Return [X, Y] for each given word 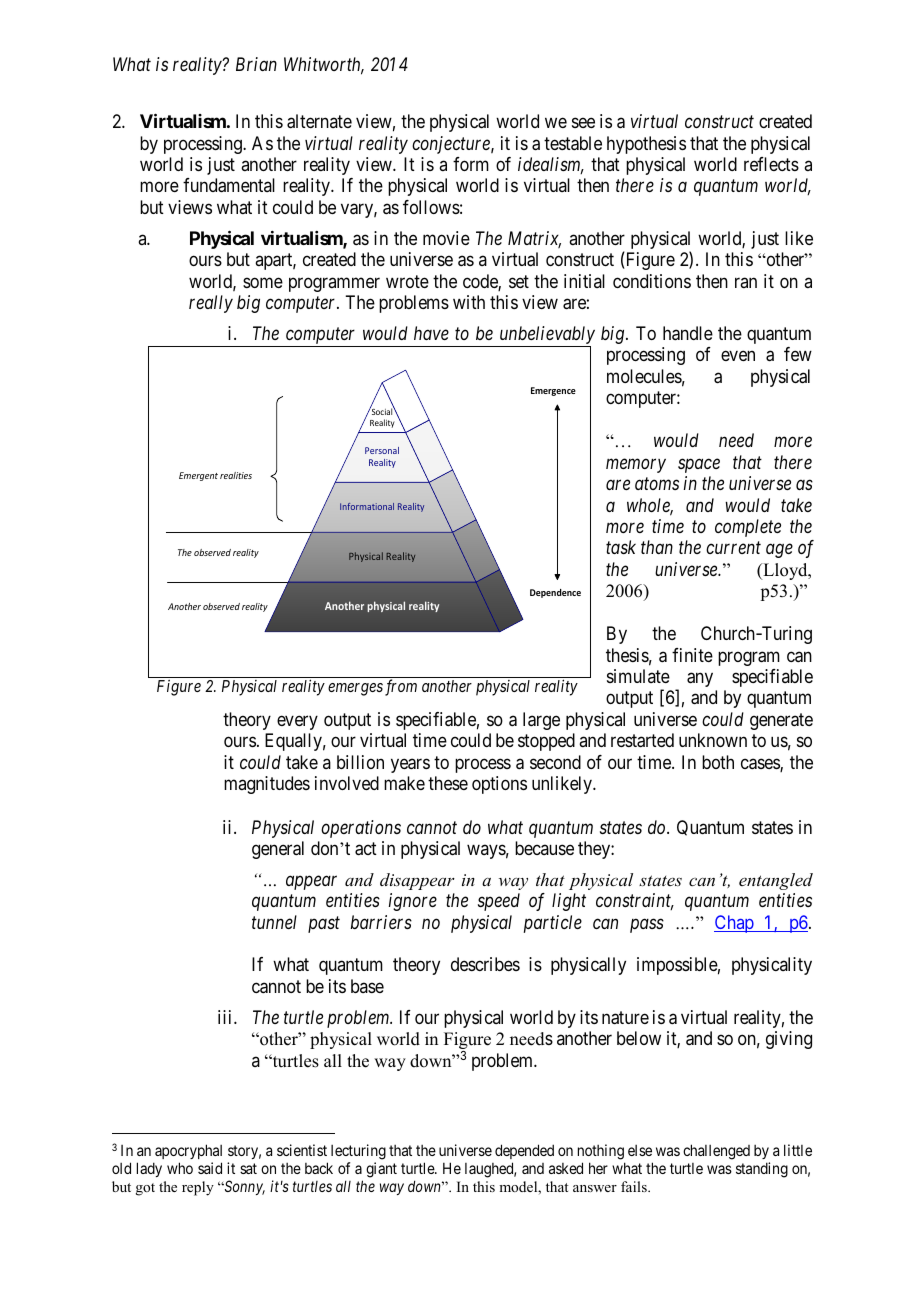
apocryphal [188, 1151]
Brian [256, 64]
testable [573, 143]
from [401, 687]
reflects [771, 164]
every [297, 722]
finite [692, 655]
